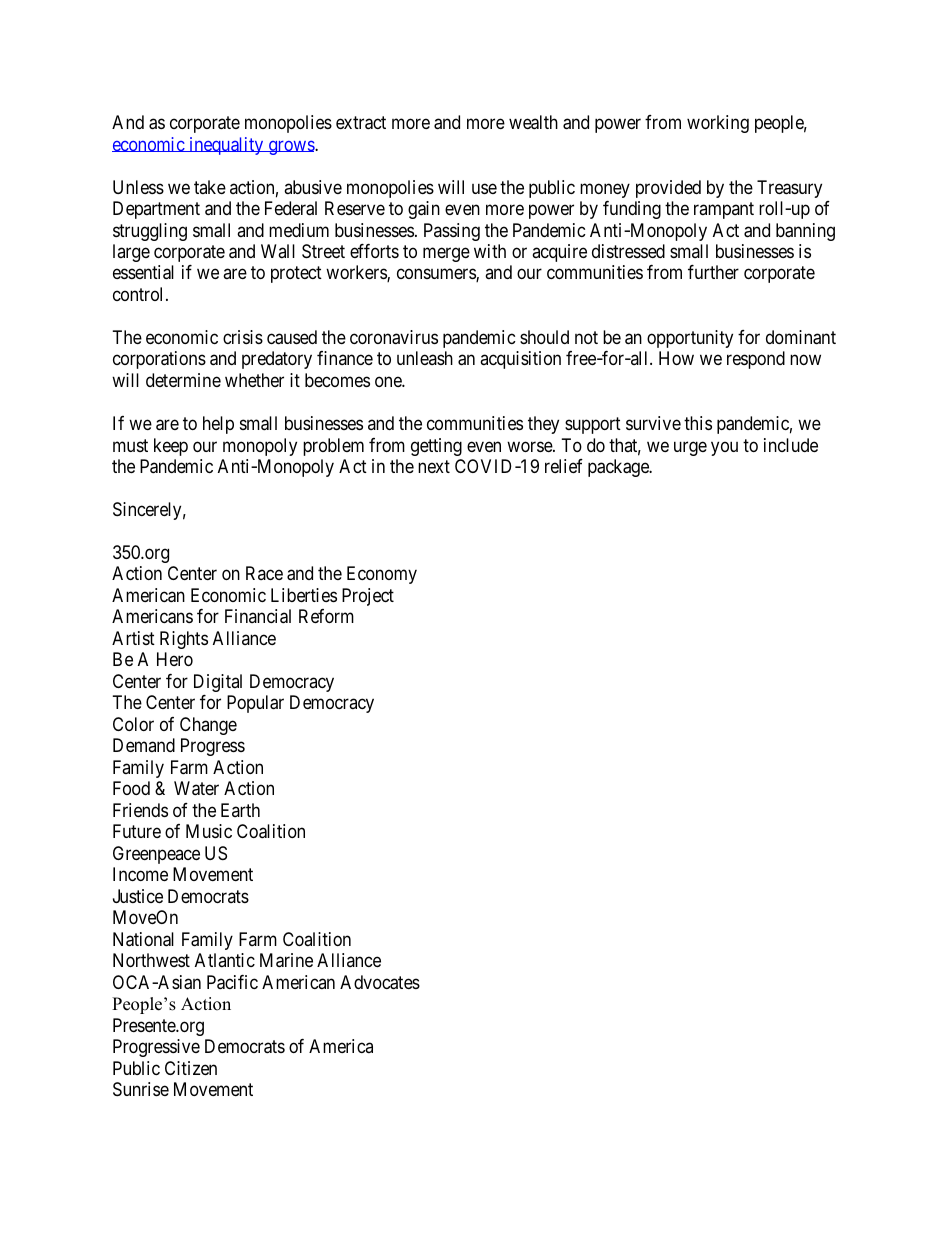 The width and height of the screenshot is (952, 1233). What do you see at coordinates (191, 1068) in the screenshot?
I see `Citizen` at bounding box center [191, 1068].
